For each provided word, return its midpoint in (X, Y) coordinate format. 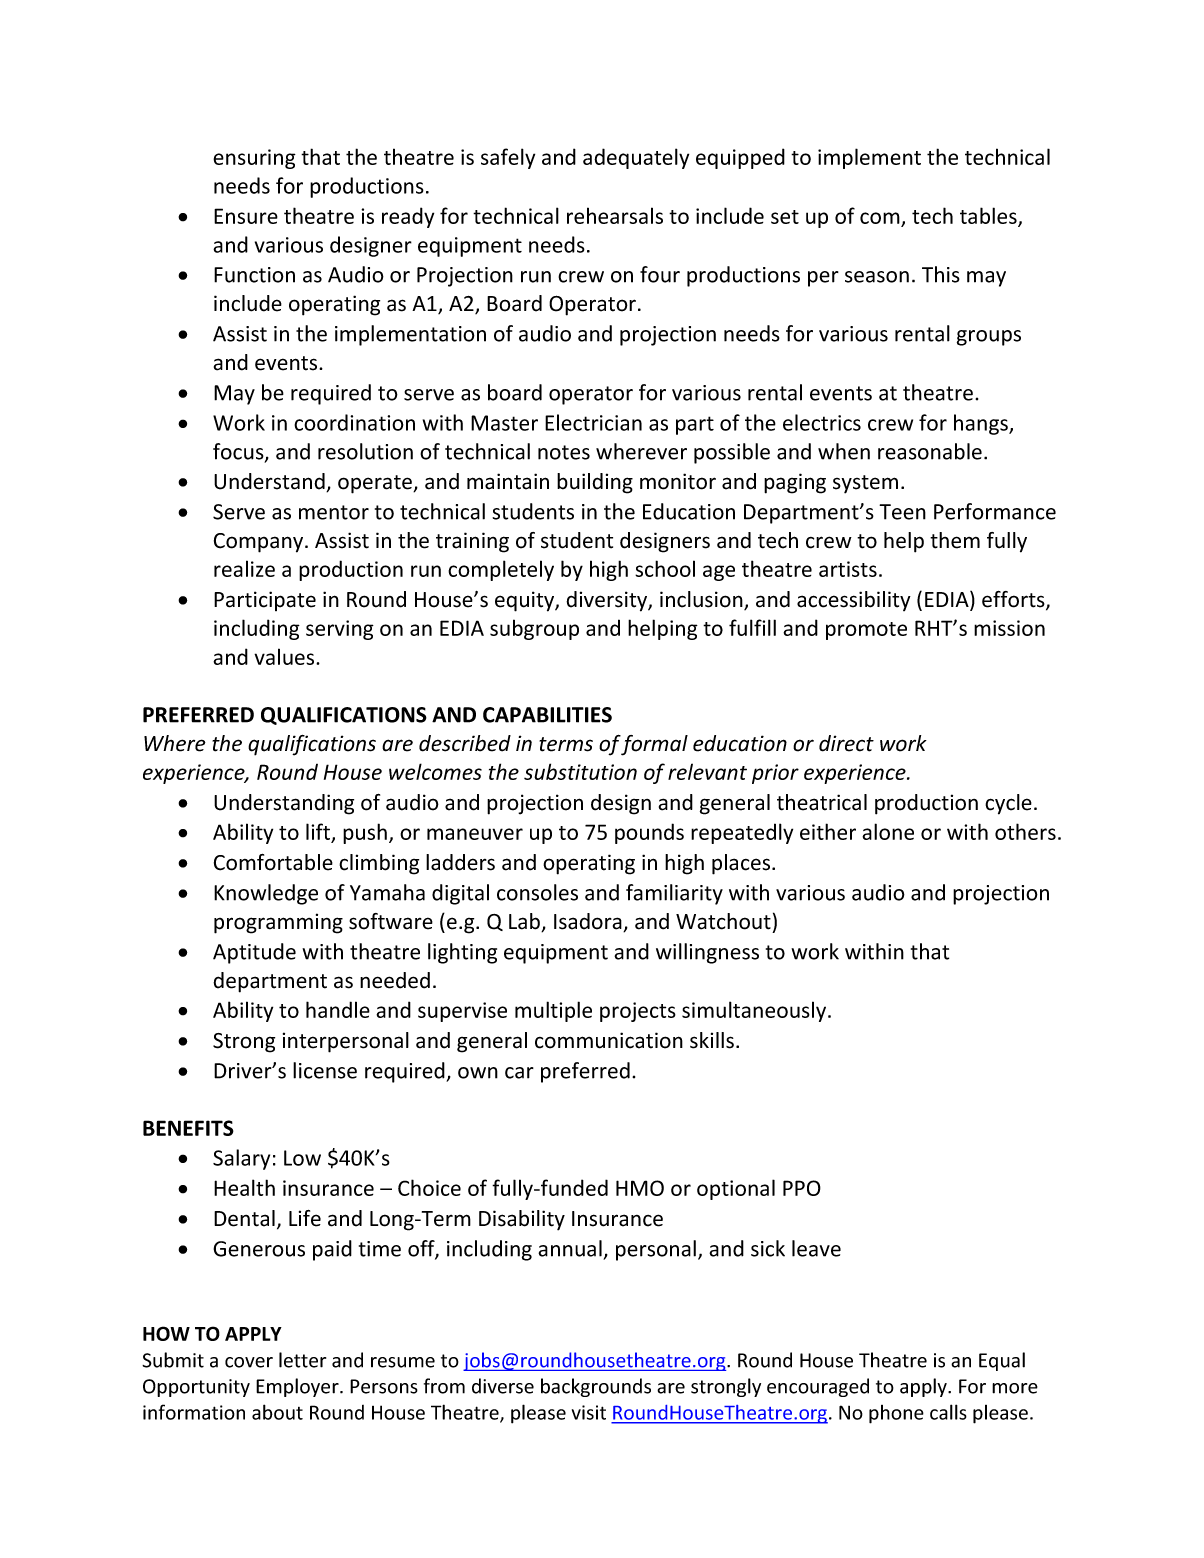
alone (888, 831)
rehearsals (615, 215)
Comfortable (273, 862)
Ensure (246, 216)
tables (989, 216)
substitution (580, 771)
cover (249, 1362)
